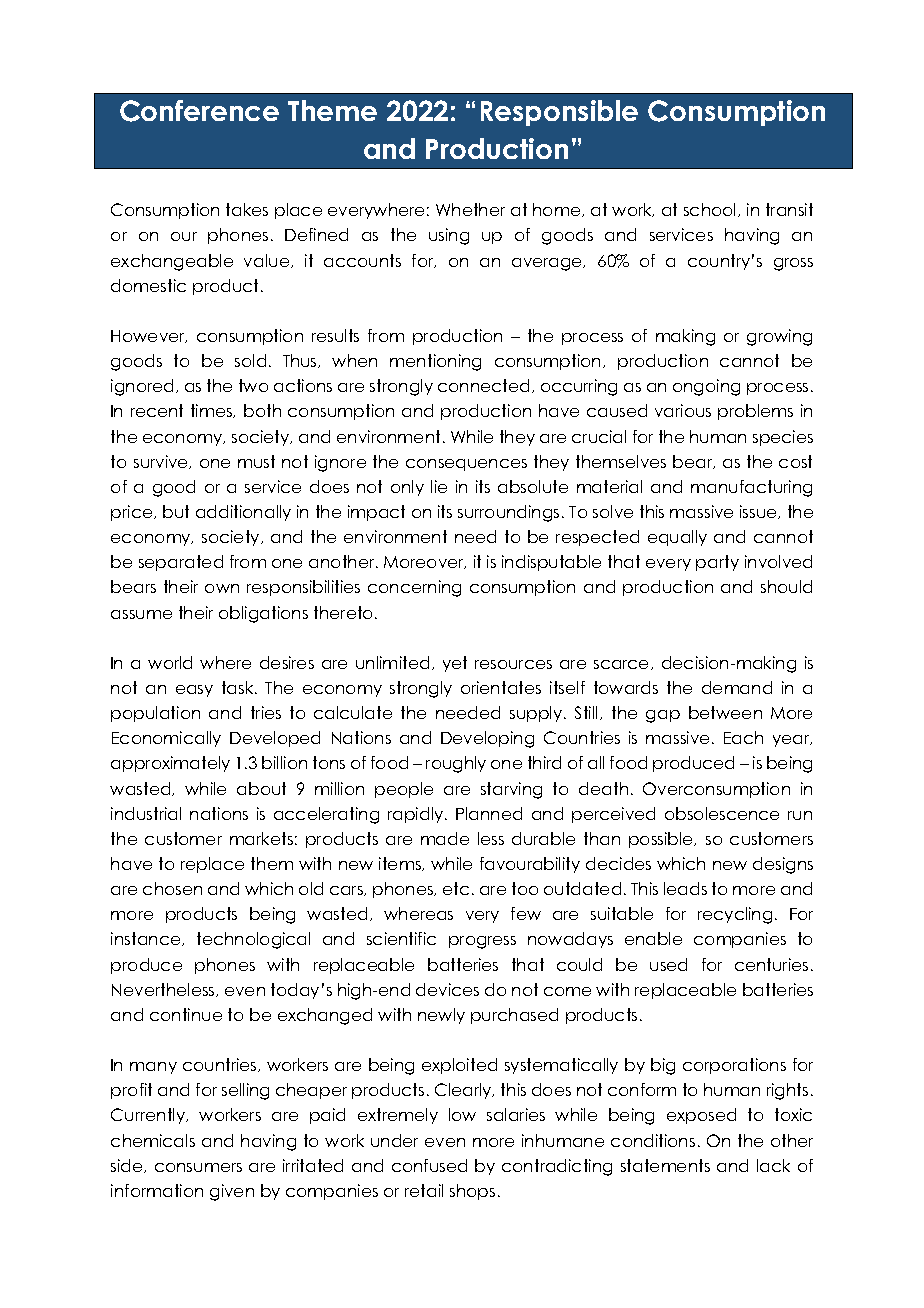  I want to click on consumers, so click(198, 1167).
